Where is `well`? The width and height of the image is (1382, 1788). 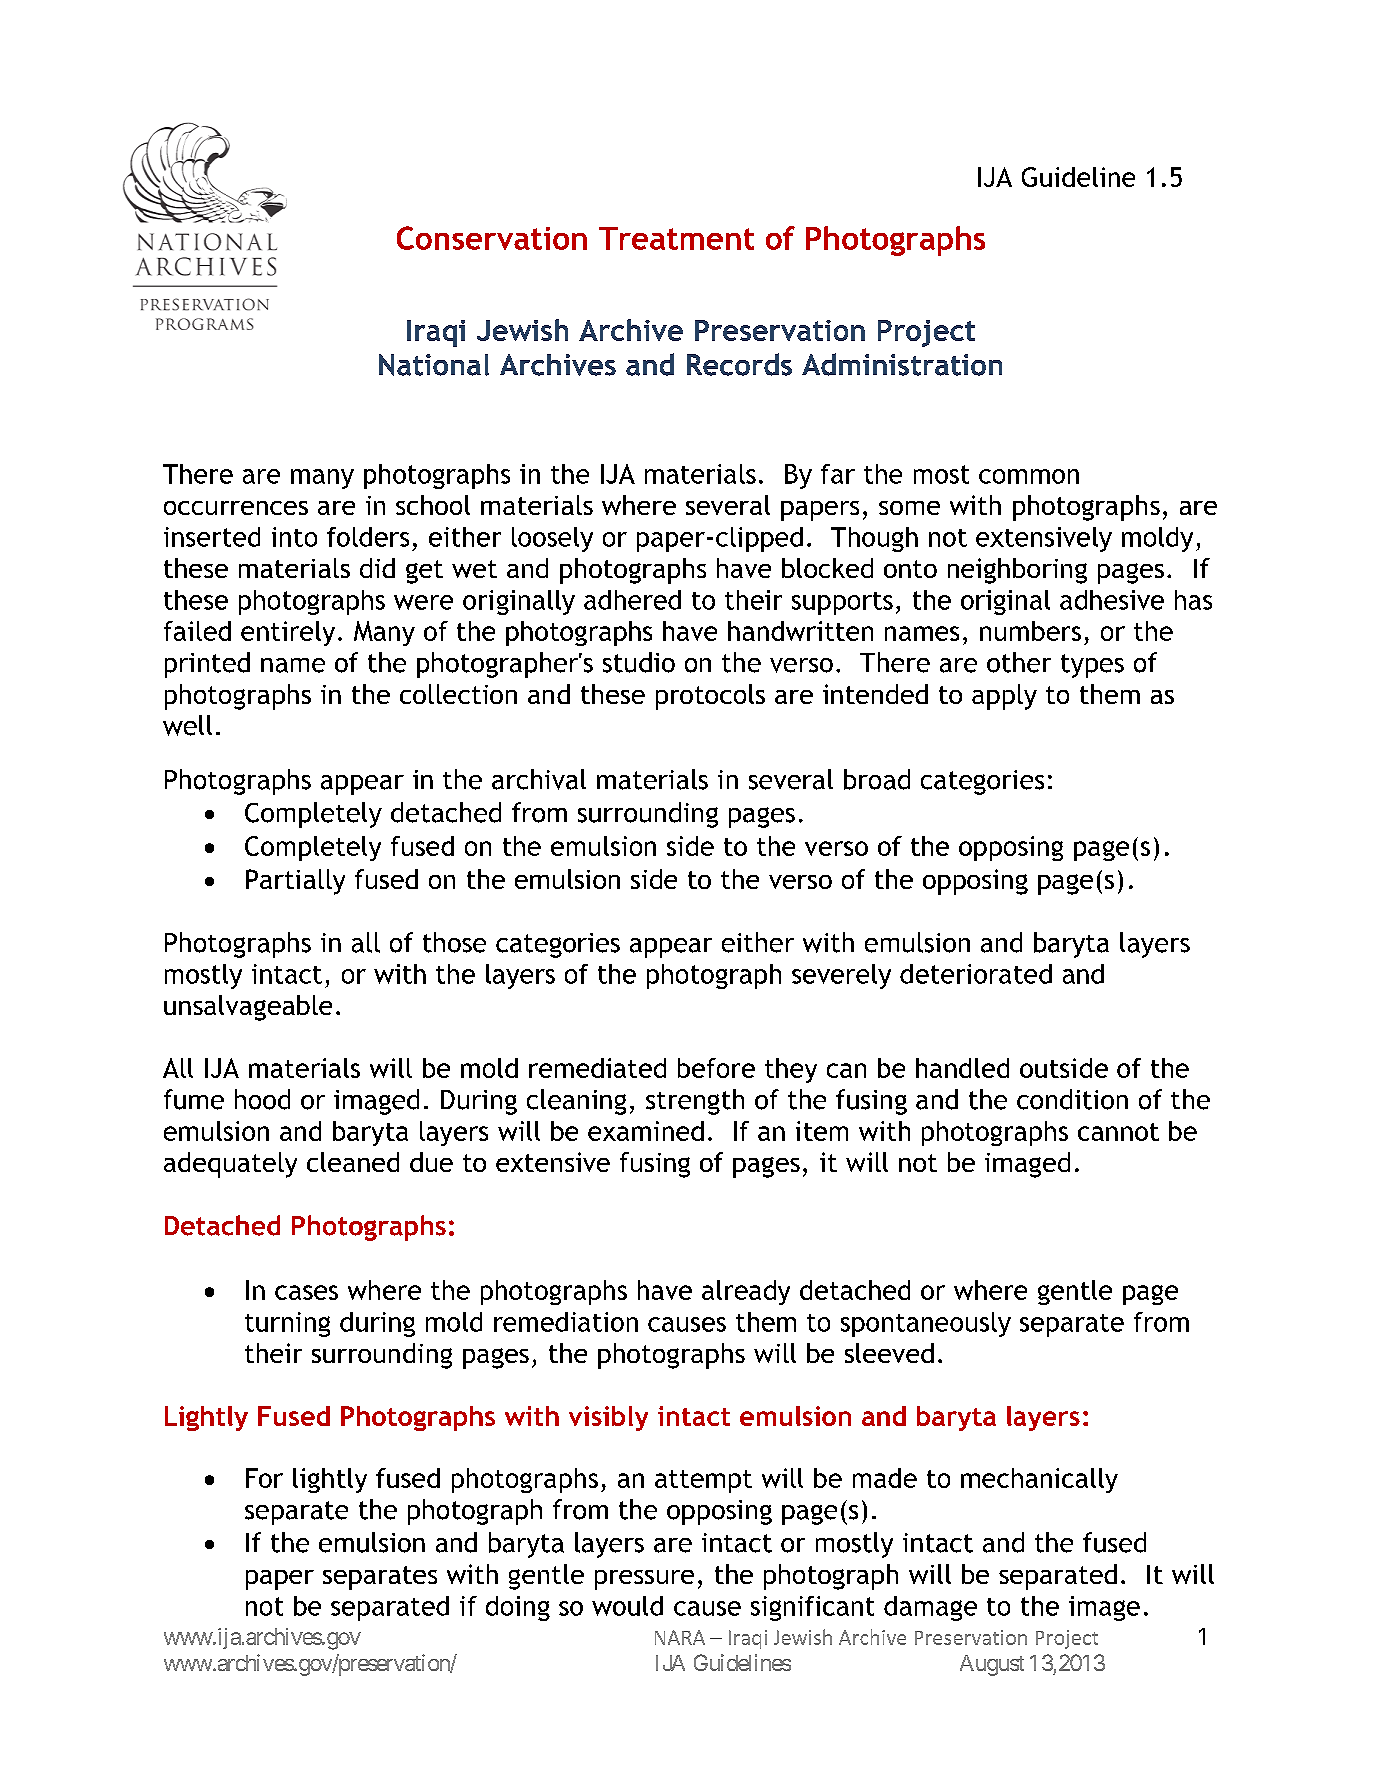
well is located at coordinates (187, 725).
